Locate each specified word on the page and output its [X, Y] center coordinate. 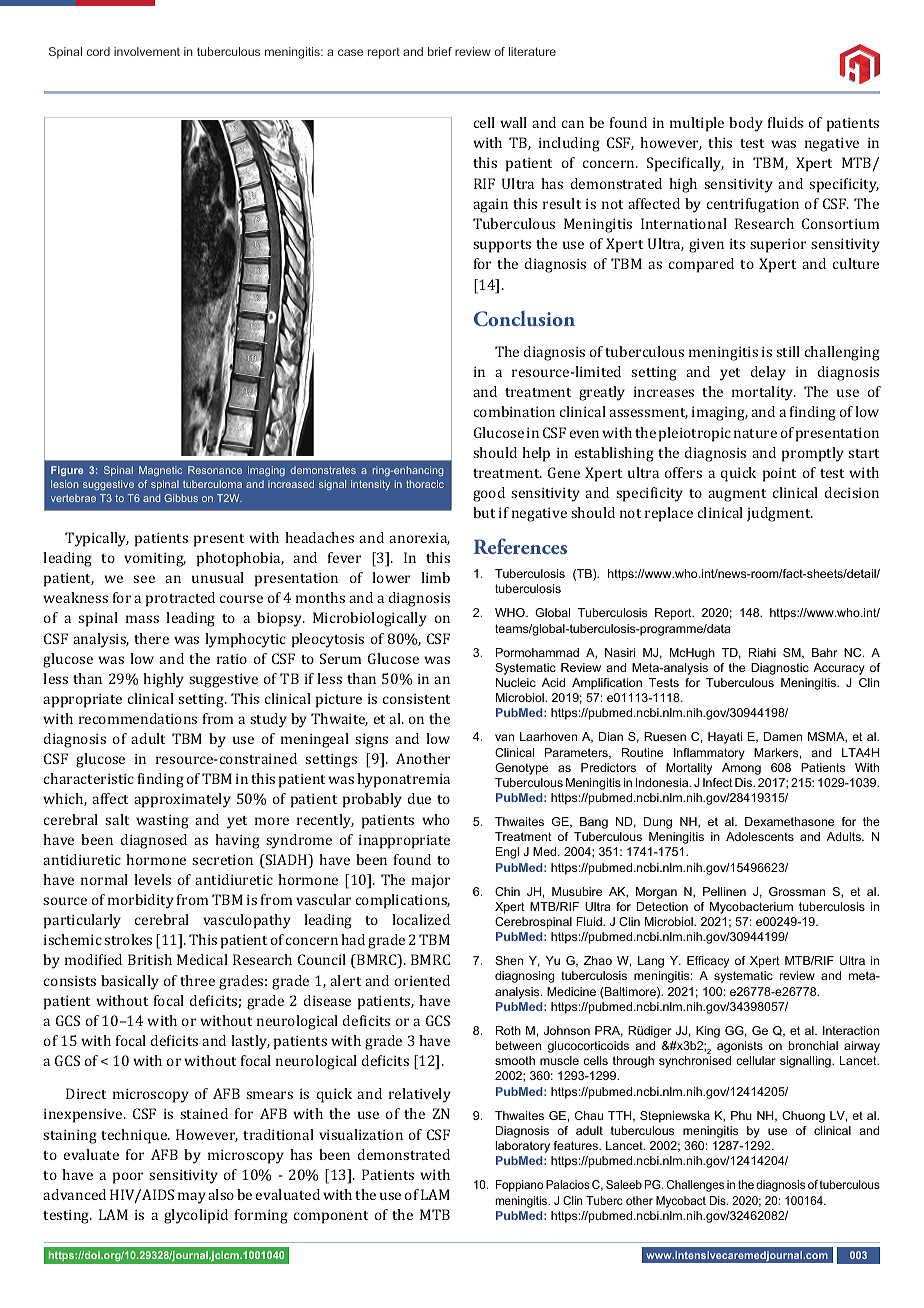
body [746, 124]
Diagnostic [780, 669]
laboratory [522, 1147]
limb [435, 577]
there [151, 638]
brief [440, 51]
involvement [147, 51]
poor [128, 1178]
